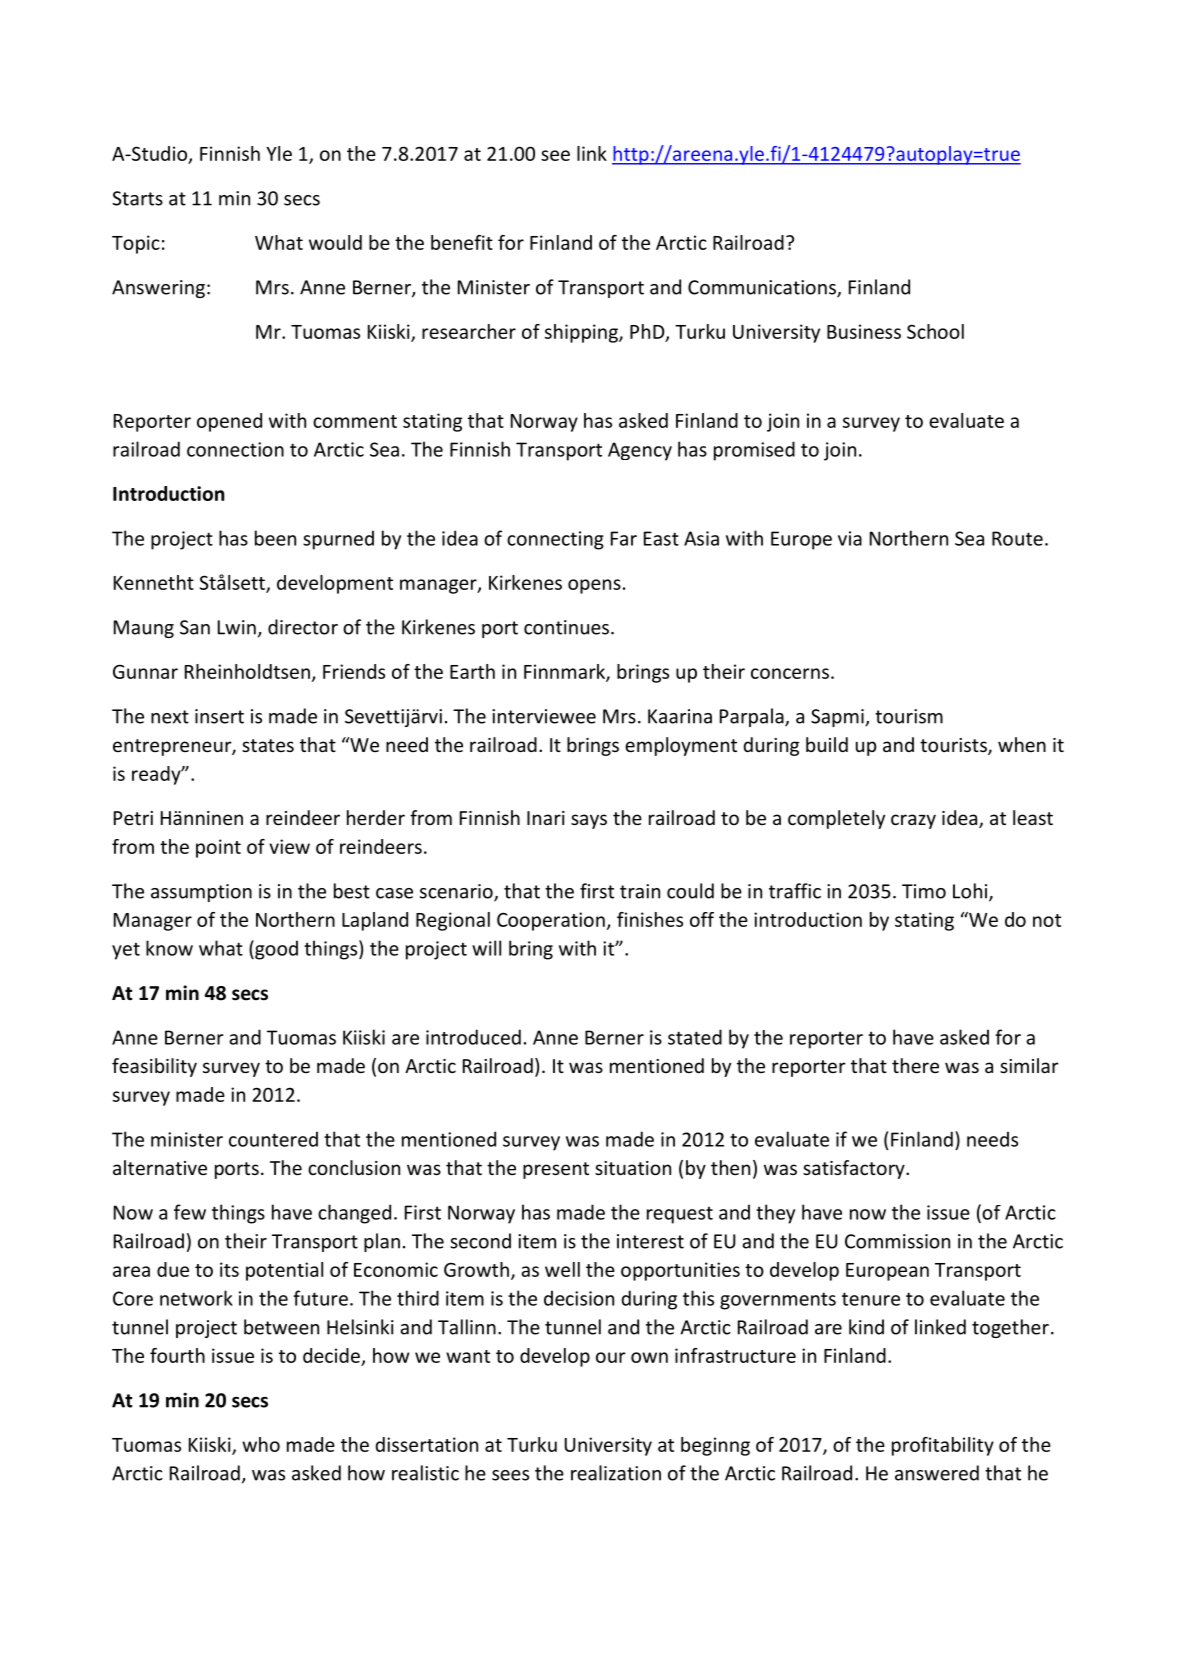 The height and width of the screenshot is (1665, 1178). I want to click on would, so click(335, 242).
